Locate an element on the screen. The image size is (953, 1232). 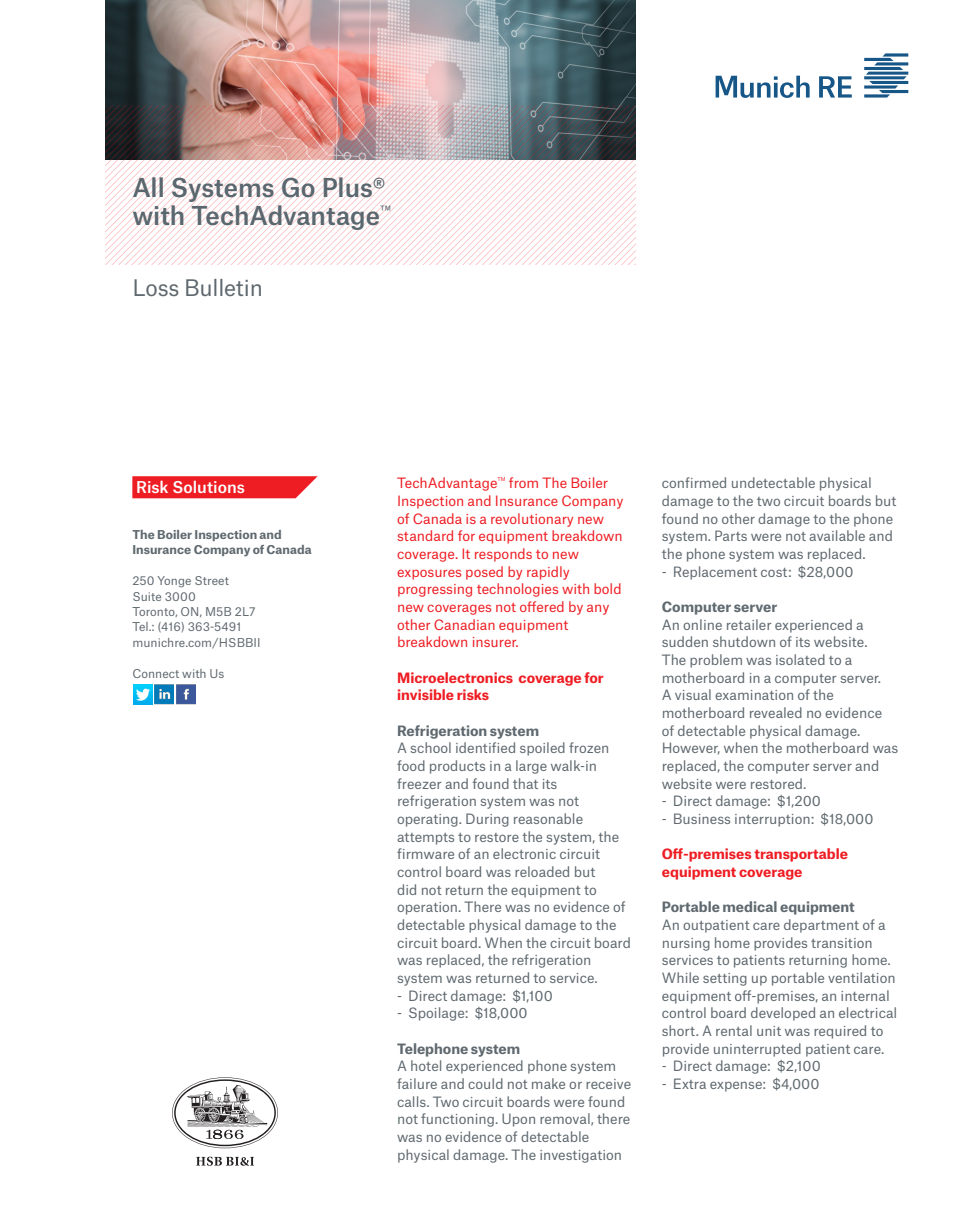
Upon is located at coordinates (518, 1120).
